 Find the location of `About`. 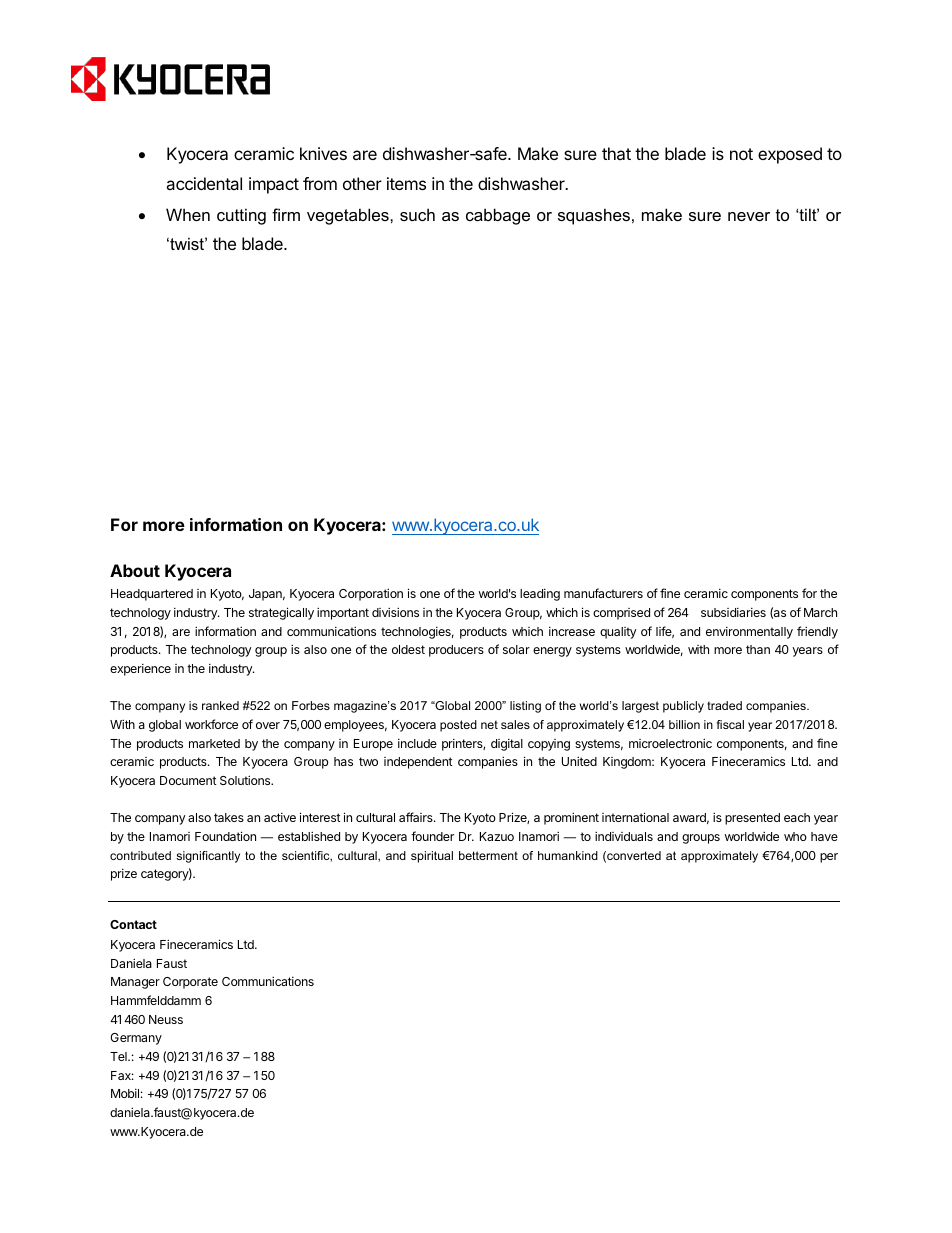

About is located at coordinates (135, 570).
